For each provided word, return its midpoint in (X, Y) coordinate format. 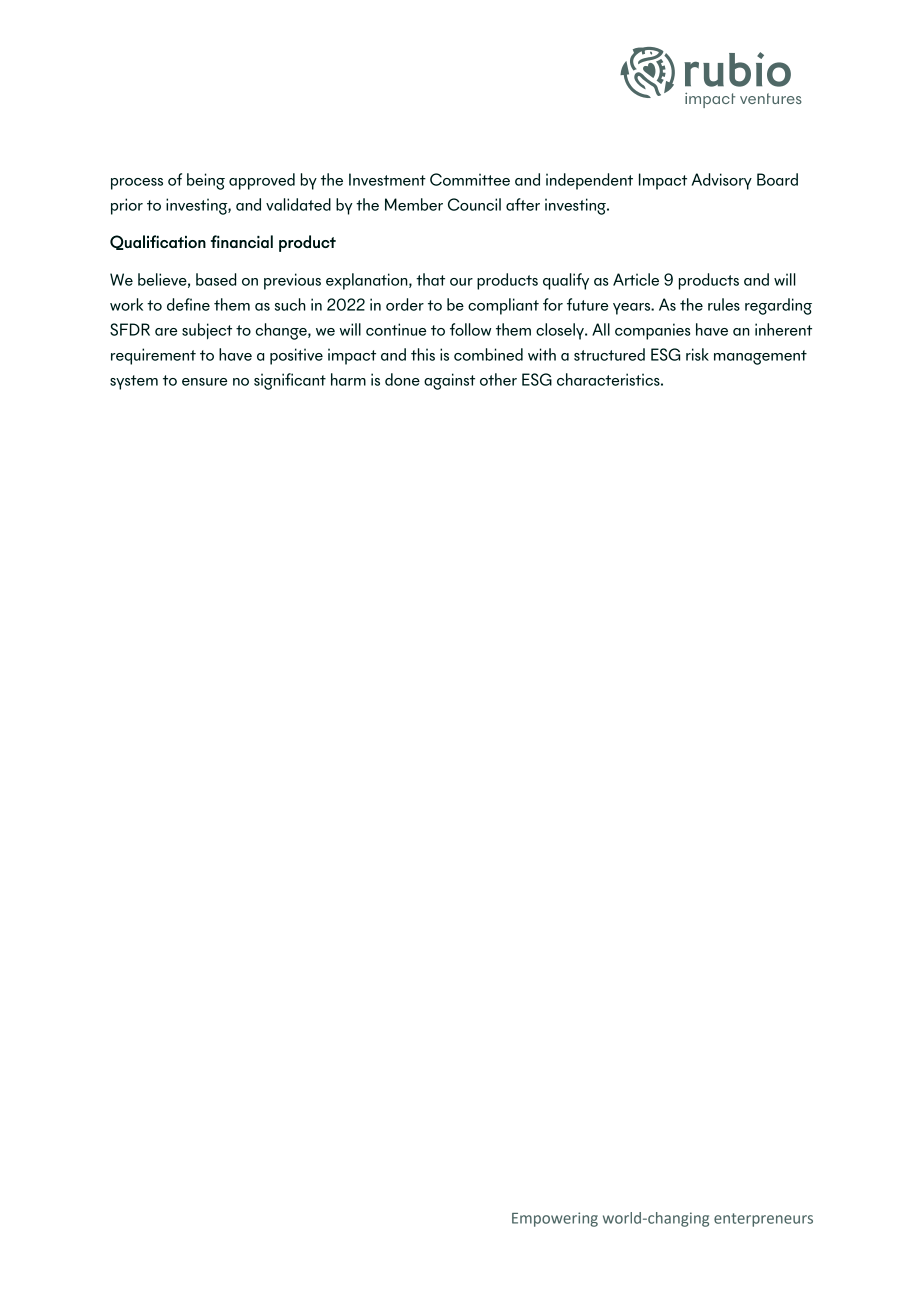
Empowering (555, 1219)
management (760, 357)
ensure (204, 382)
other (498, 379)
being (206, 181)
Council (474, 204)
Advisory (722, 181)
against (449, 381)
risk (697, 354)
